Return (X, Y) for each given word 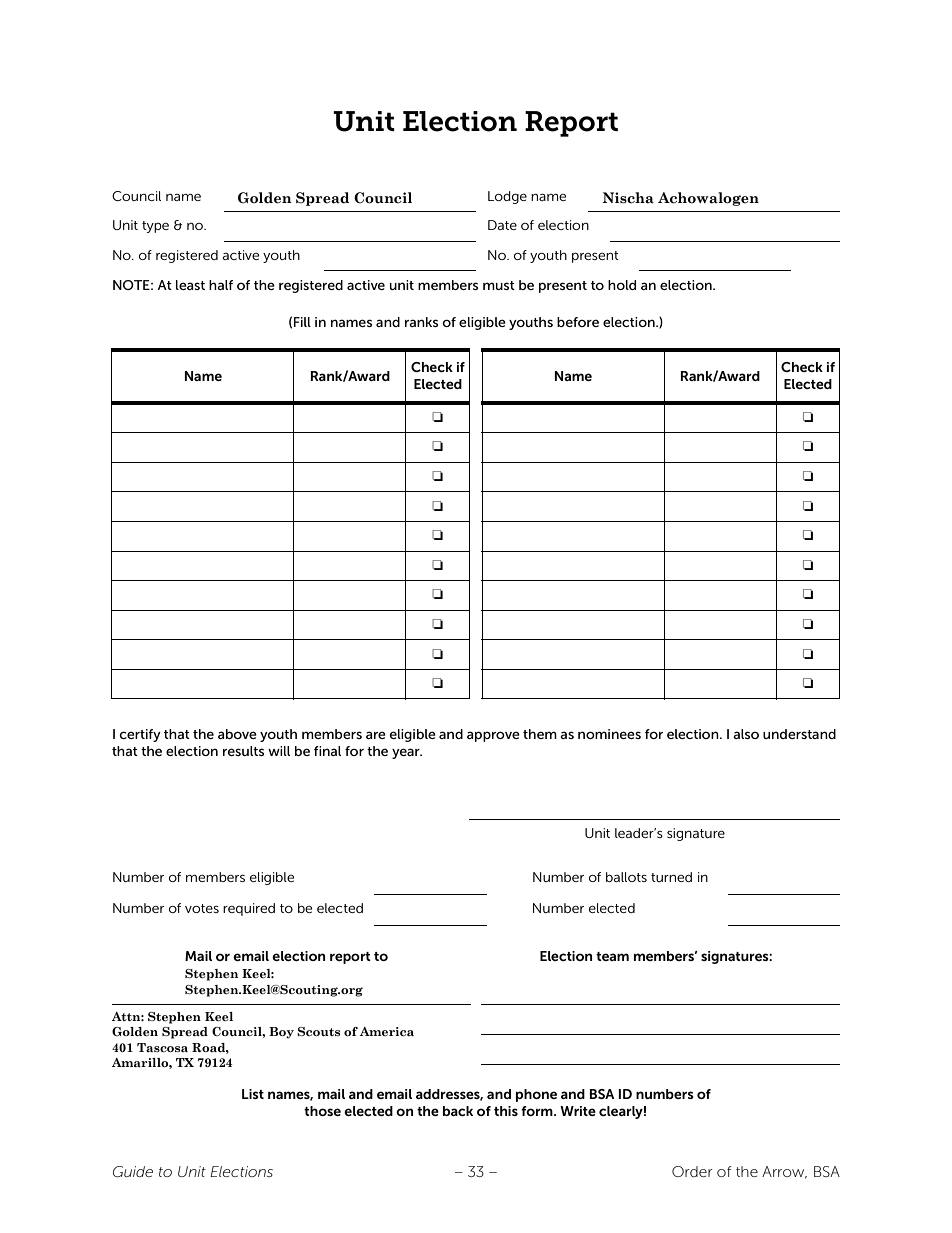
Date (502, 225)
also (746, 734)
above (237, 734)
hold (622, 285)
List (253, 1094)
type (155, 227)
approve (493, 736)
